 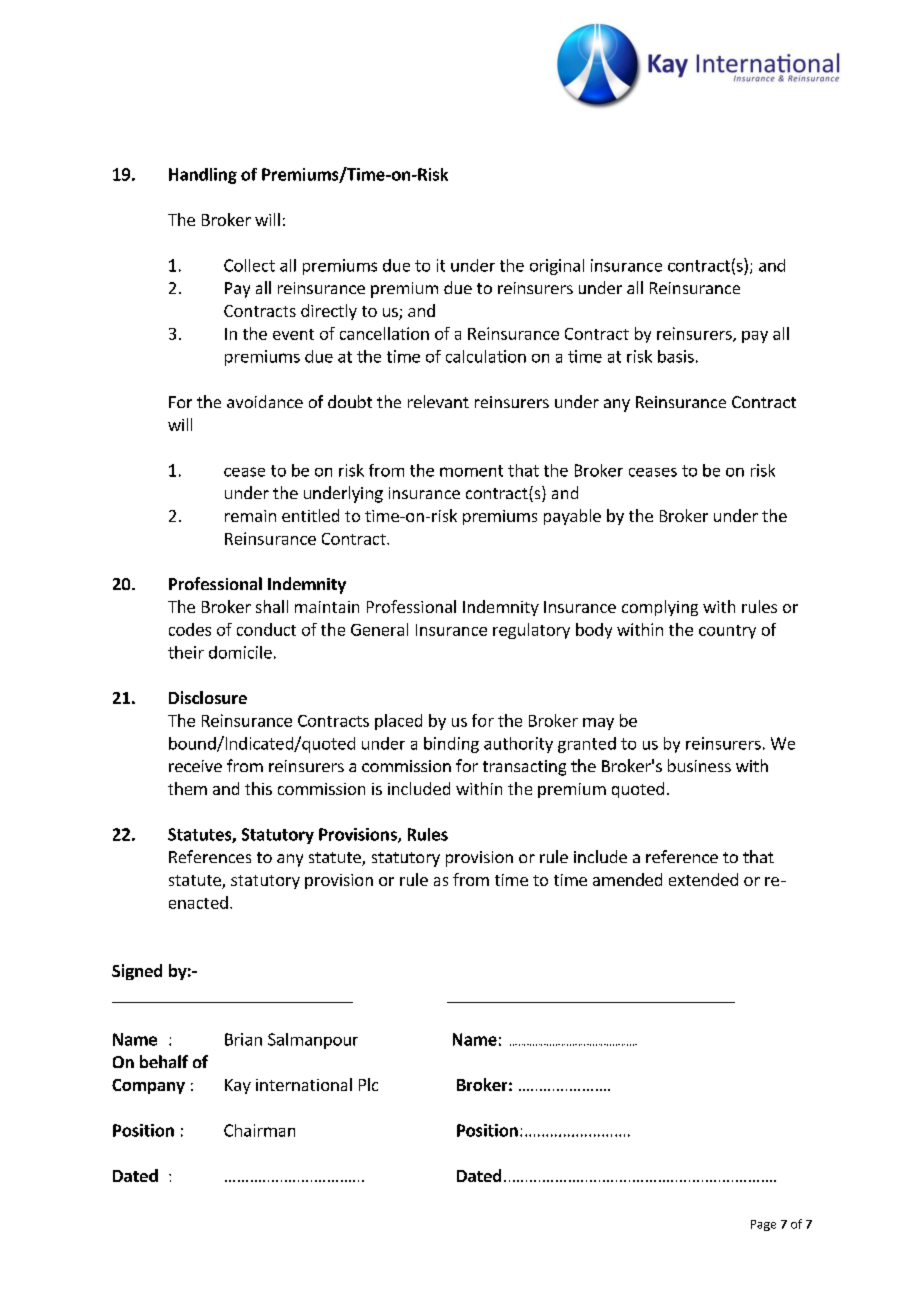 I want to click on extended, so click(x=703, y=879).
